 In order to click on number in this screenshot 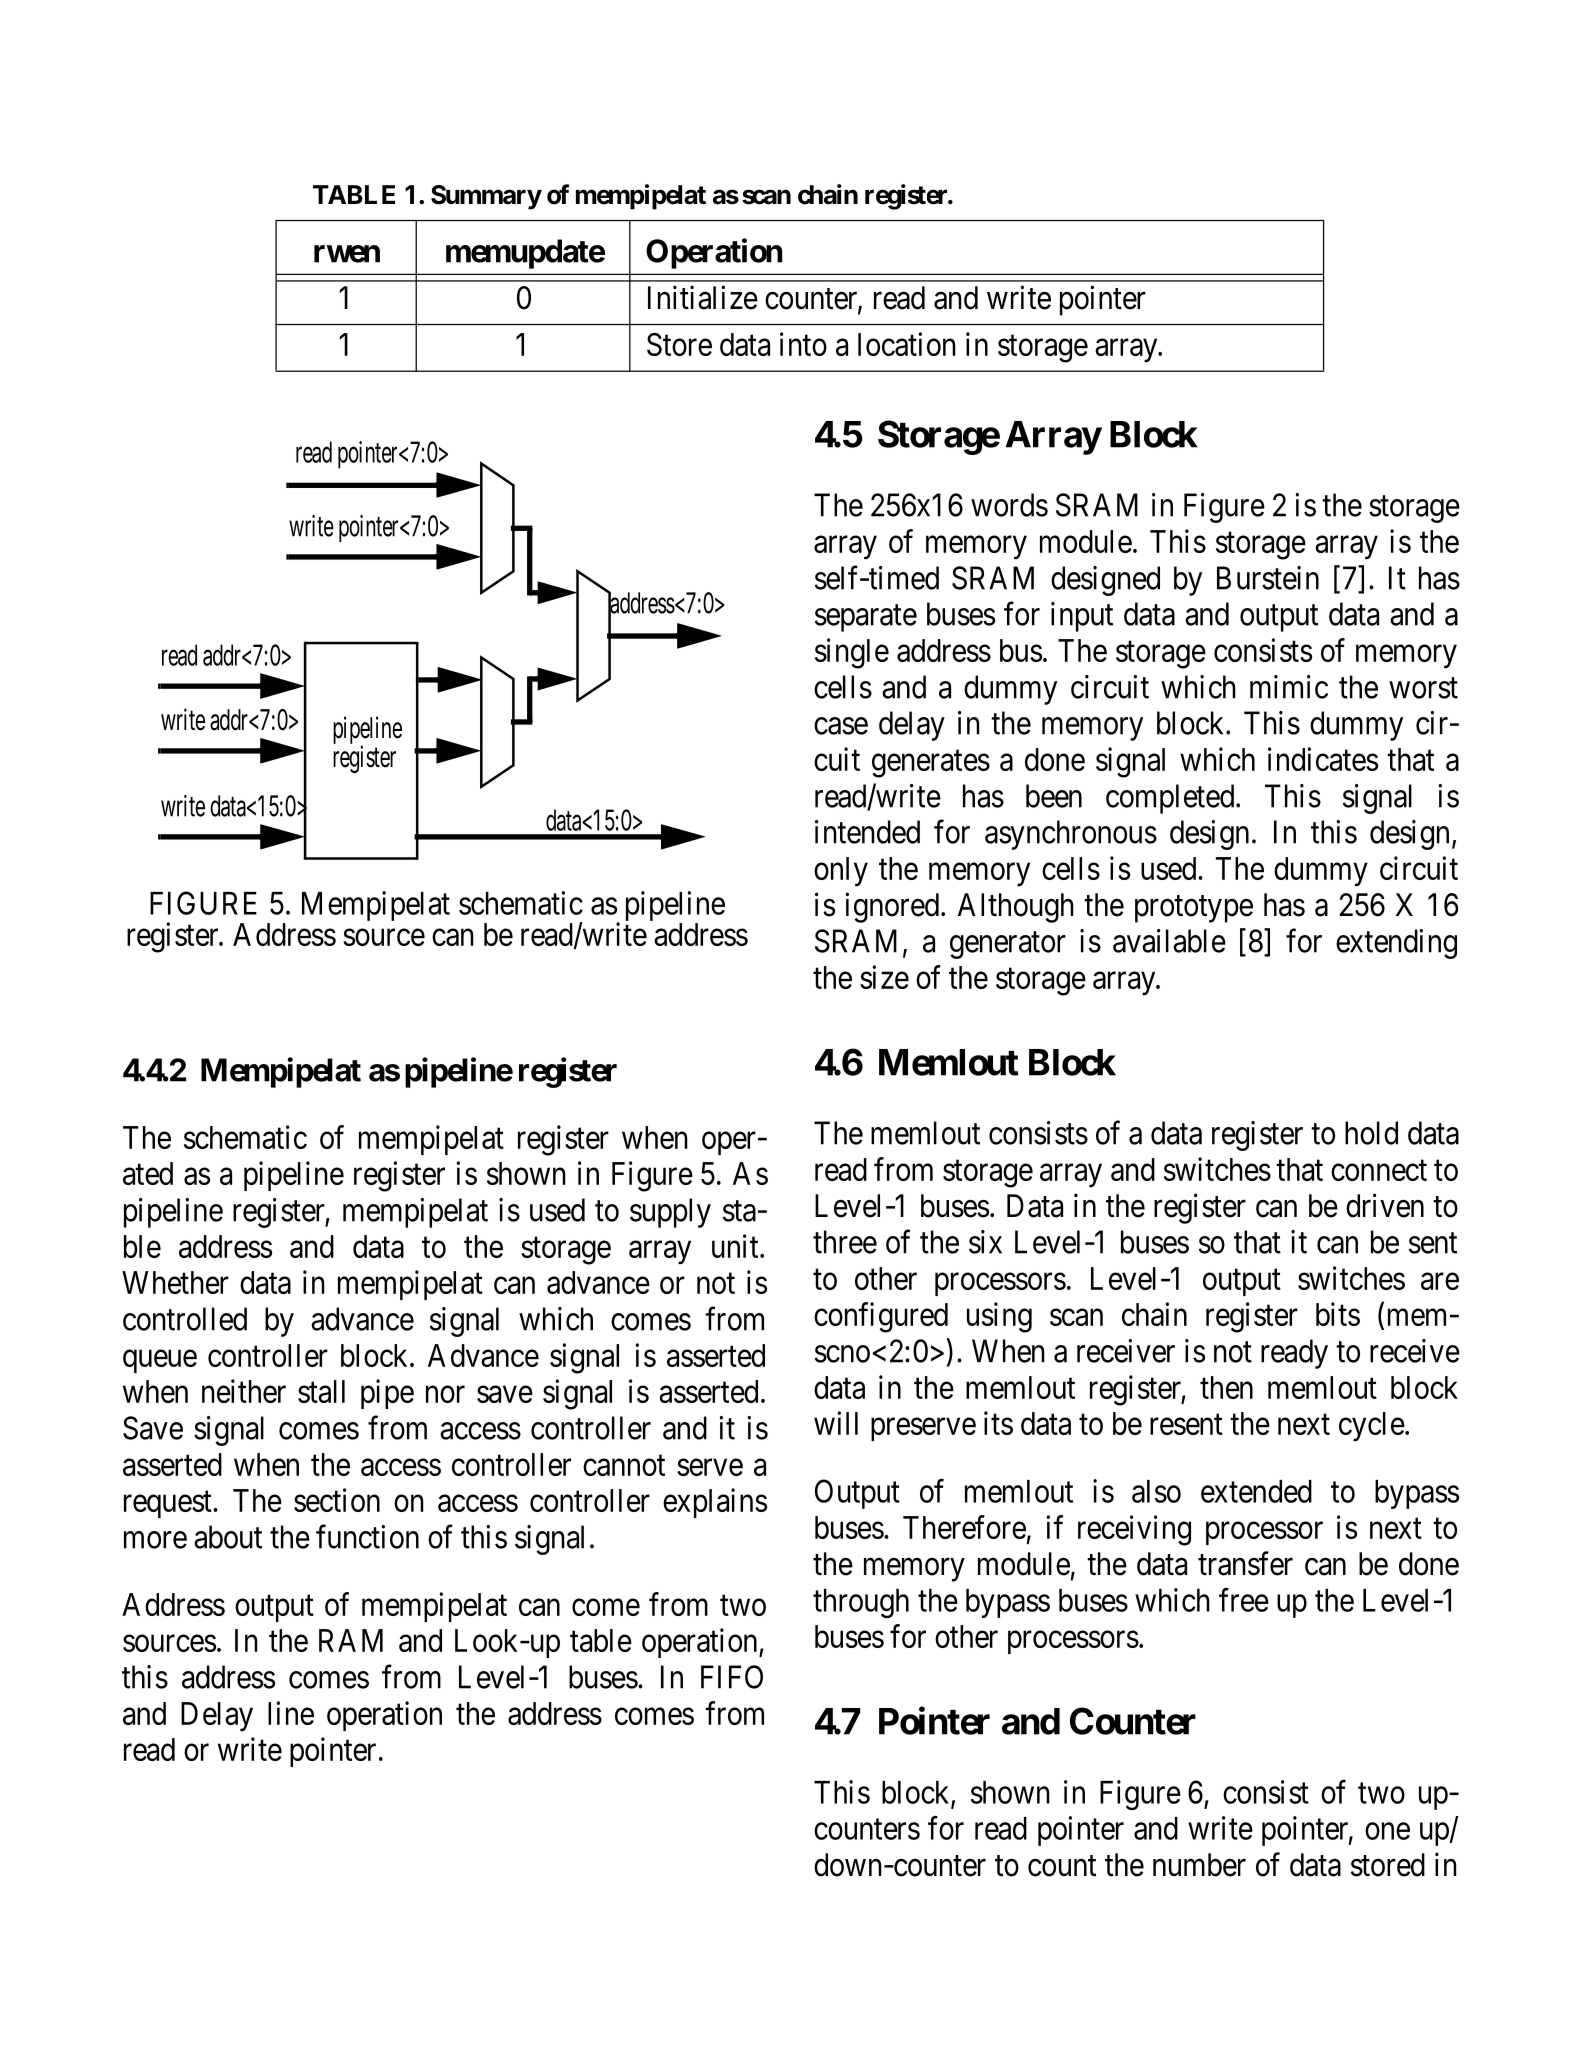, I will do `click(1199, 1865)`.
